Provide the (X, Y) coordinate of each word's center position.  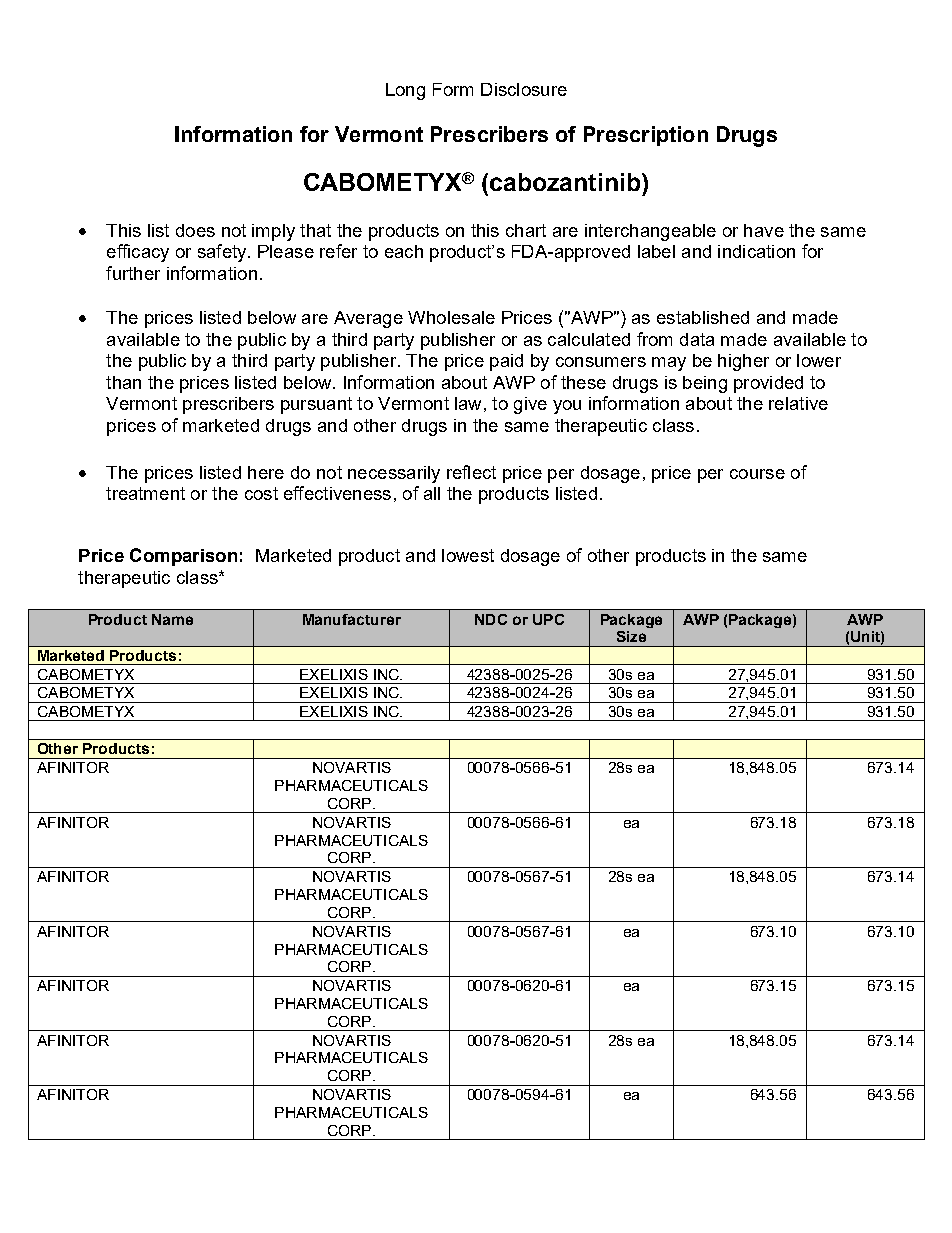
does (195, 230)
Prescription (646, 136)
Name (172, 619)
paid (506, 362)
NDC (491, 619)
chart (526, 230)
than (123, 382)
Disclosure (524, 89)
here (266, 472)
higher (743, 362)
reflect (471, 472)
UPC (548, 619)
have (764, 230)
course (757, 474)
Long (405, 91)
